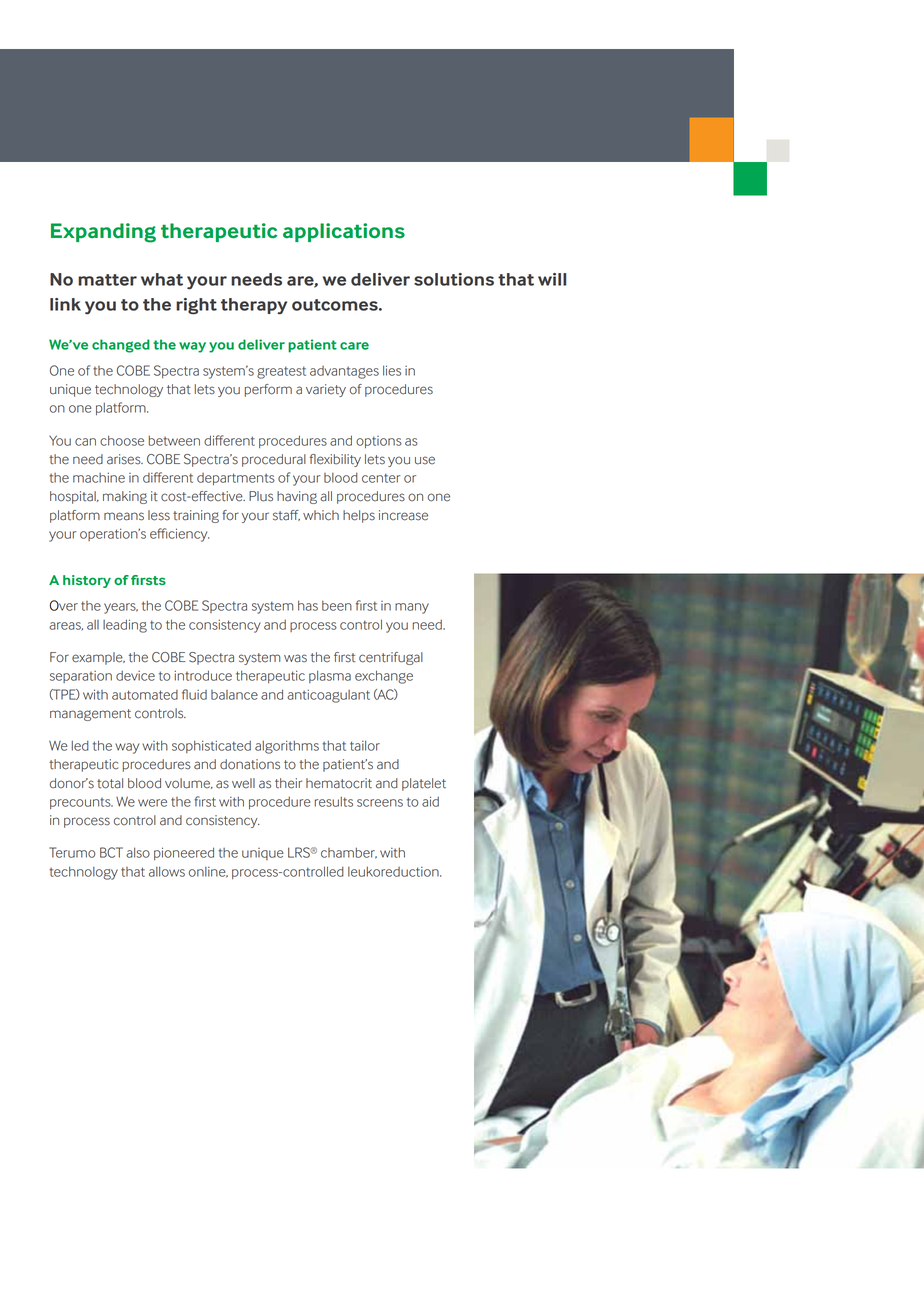 The width and height of the screenshot is (924, 1308). Describe the element at coordinates (344, 232) in the screenshot. I see `applications` at that location.
